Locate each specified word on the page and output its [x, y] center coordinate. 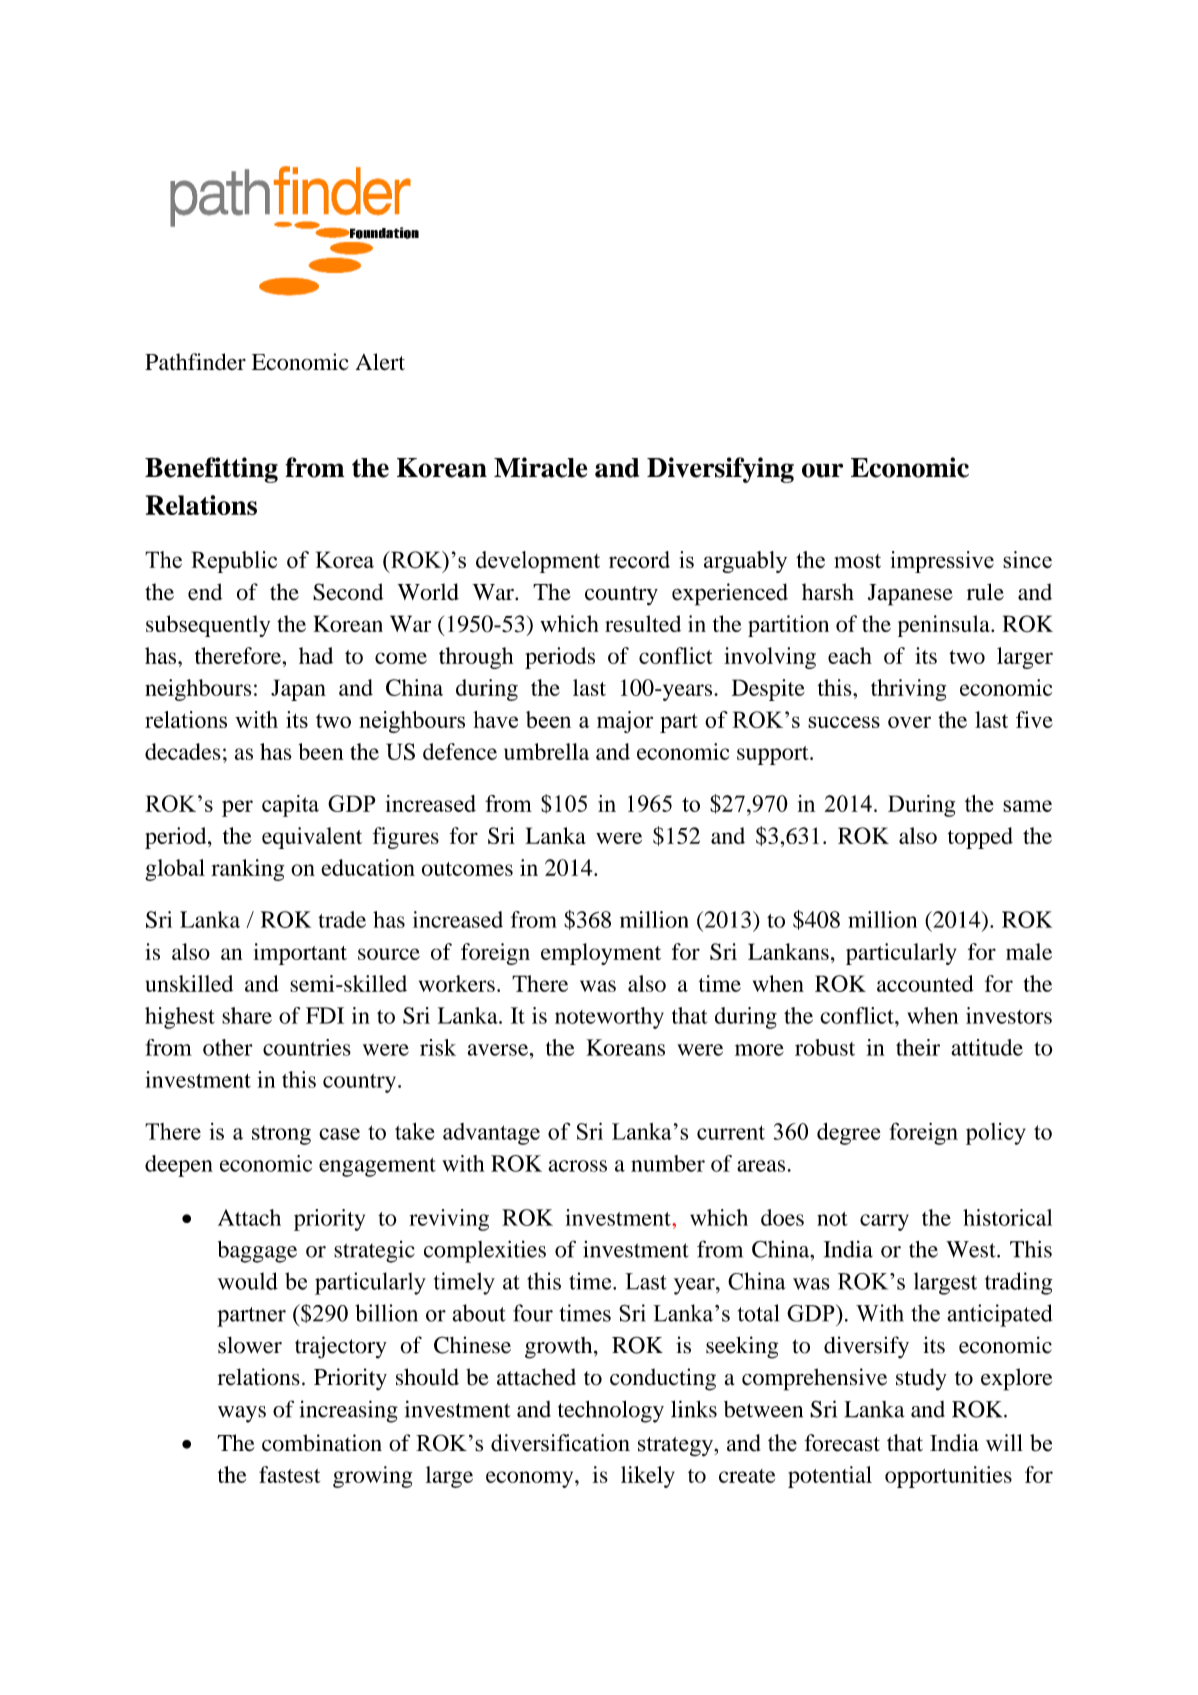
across [577, 1166]
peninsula [945, 626]
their [918, 1047]
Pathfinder [195, 361]
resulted [643, 623]
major [625, 722]
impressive [942, 562]
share [247, 1015]
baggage [257, 1252]
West [972, 1249]
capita [290, 806]
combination [322, 1443]
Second [348, 592]
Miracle [541, 467]
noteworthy [609, 1018]
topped [980, 838]
